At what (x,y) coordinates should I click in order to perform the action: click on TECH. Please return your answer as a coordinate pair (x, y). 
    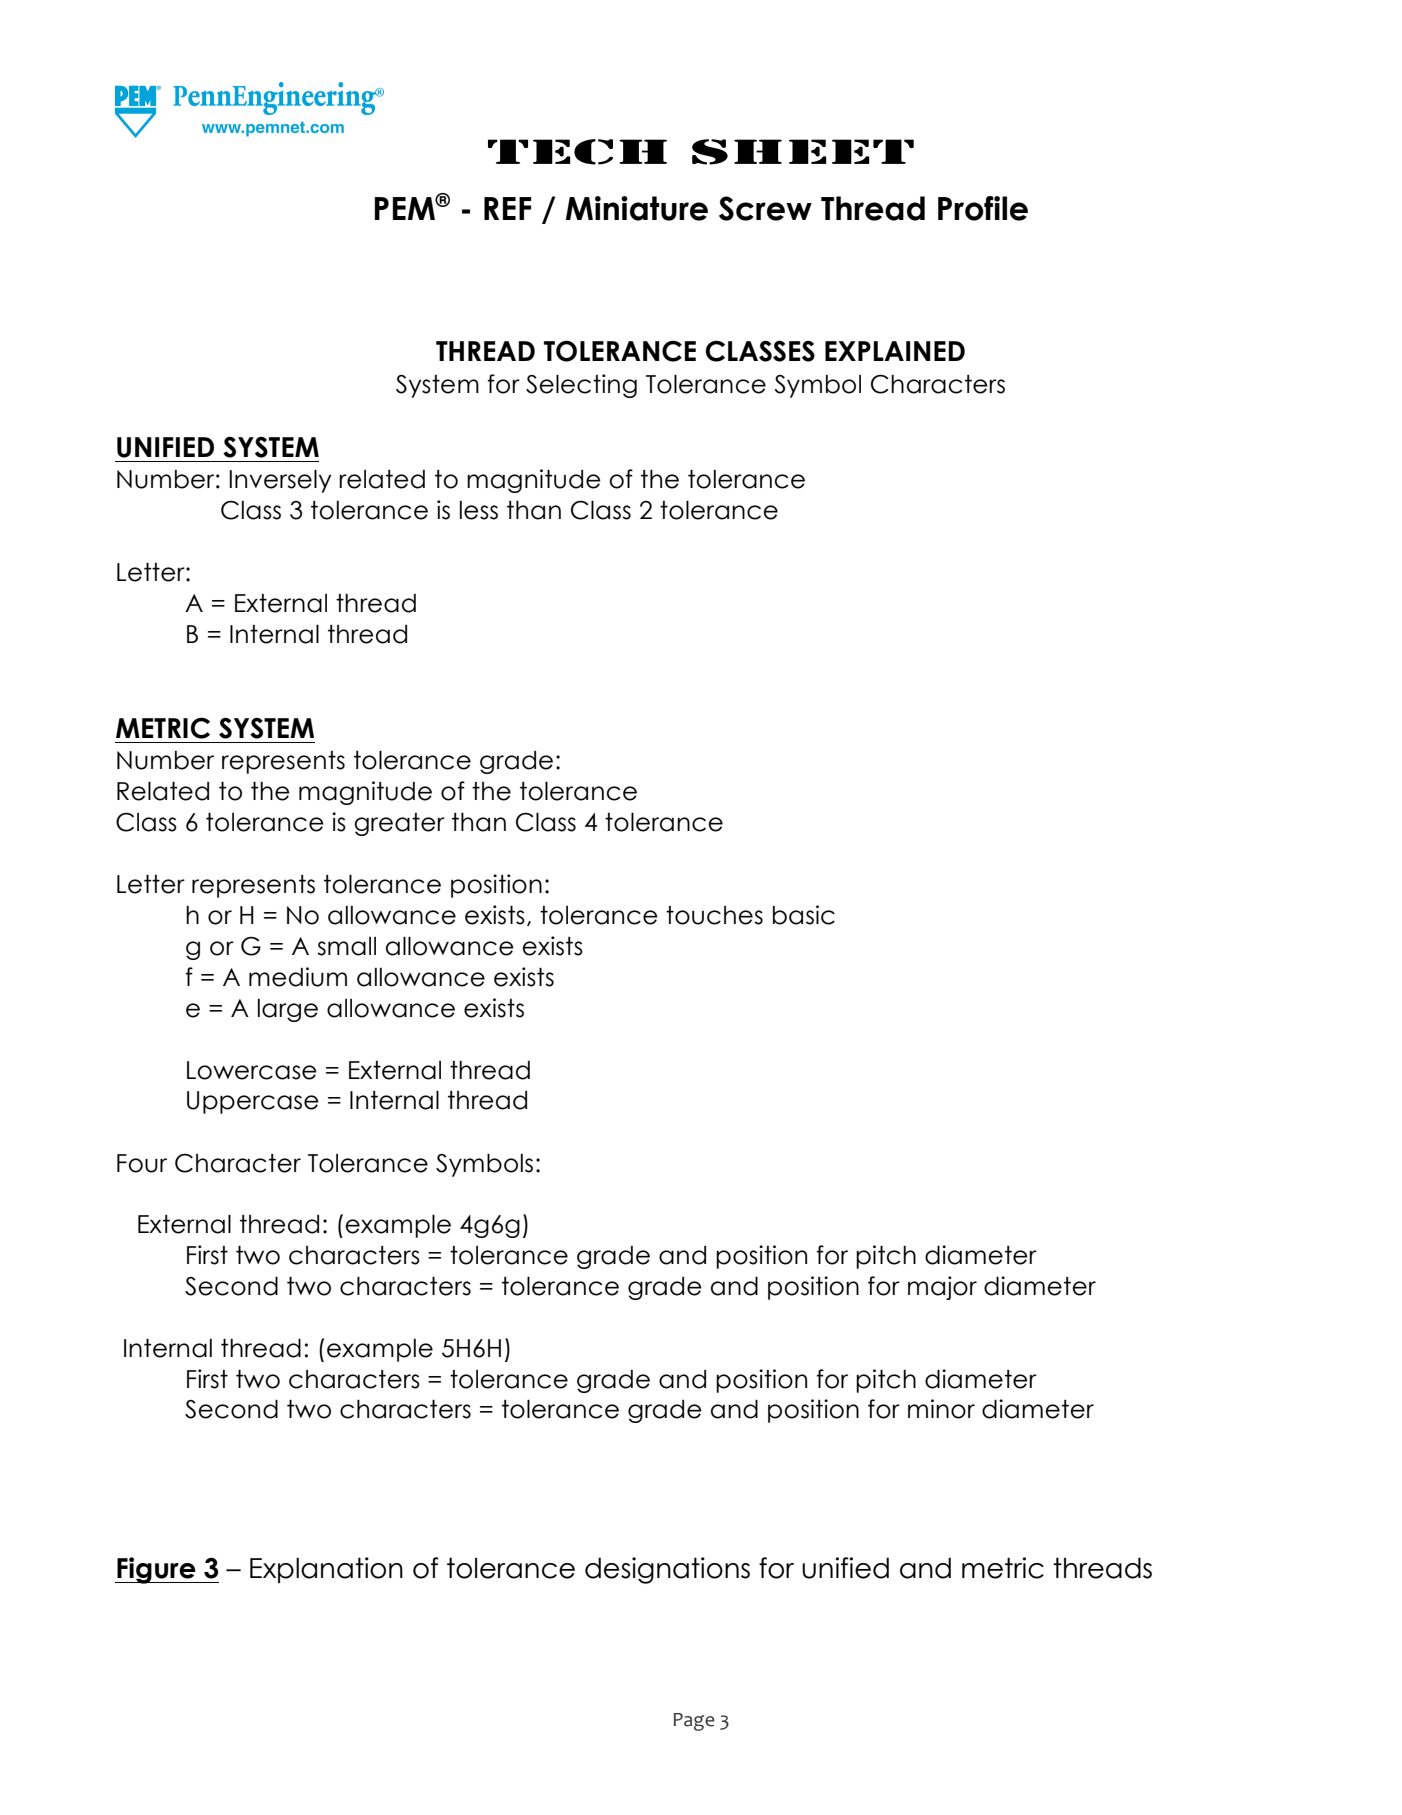
    Looking at the image, I should click on (577, 152).
